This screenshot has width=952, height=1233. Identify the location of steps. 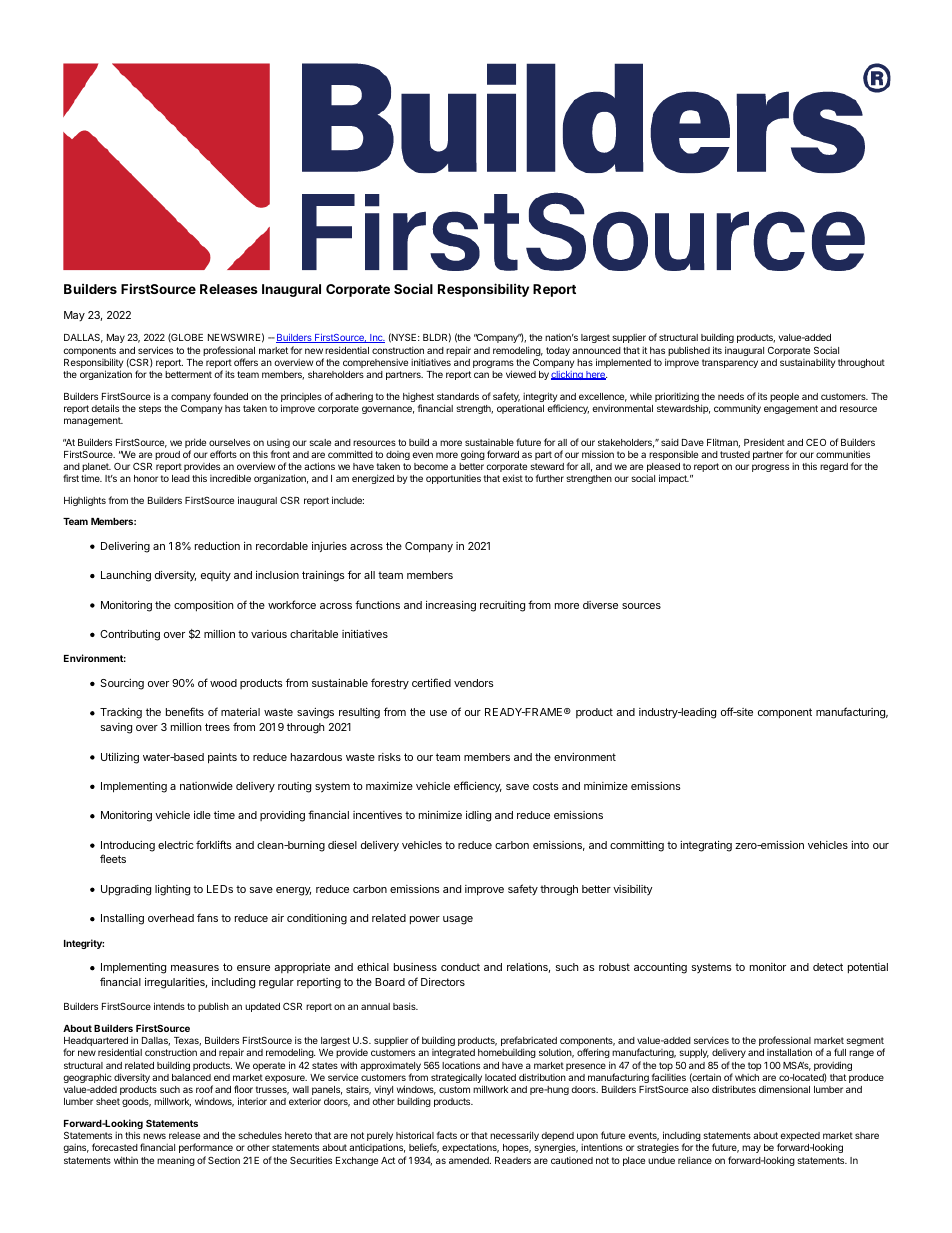
(150, 409).
